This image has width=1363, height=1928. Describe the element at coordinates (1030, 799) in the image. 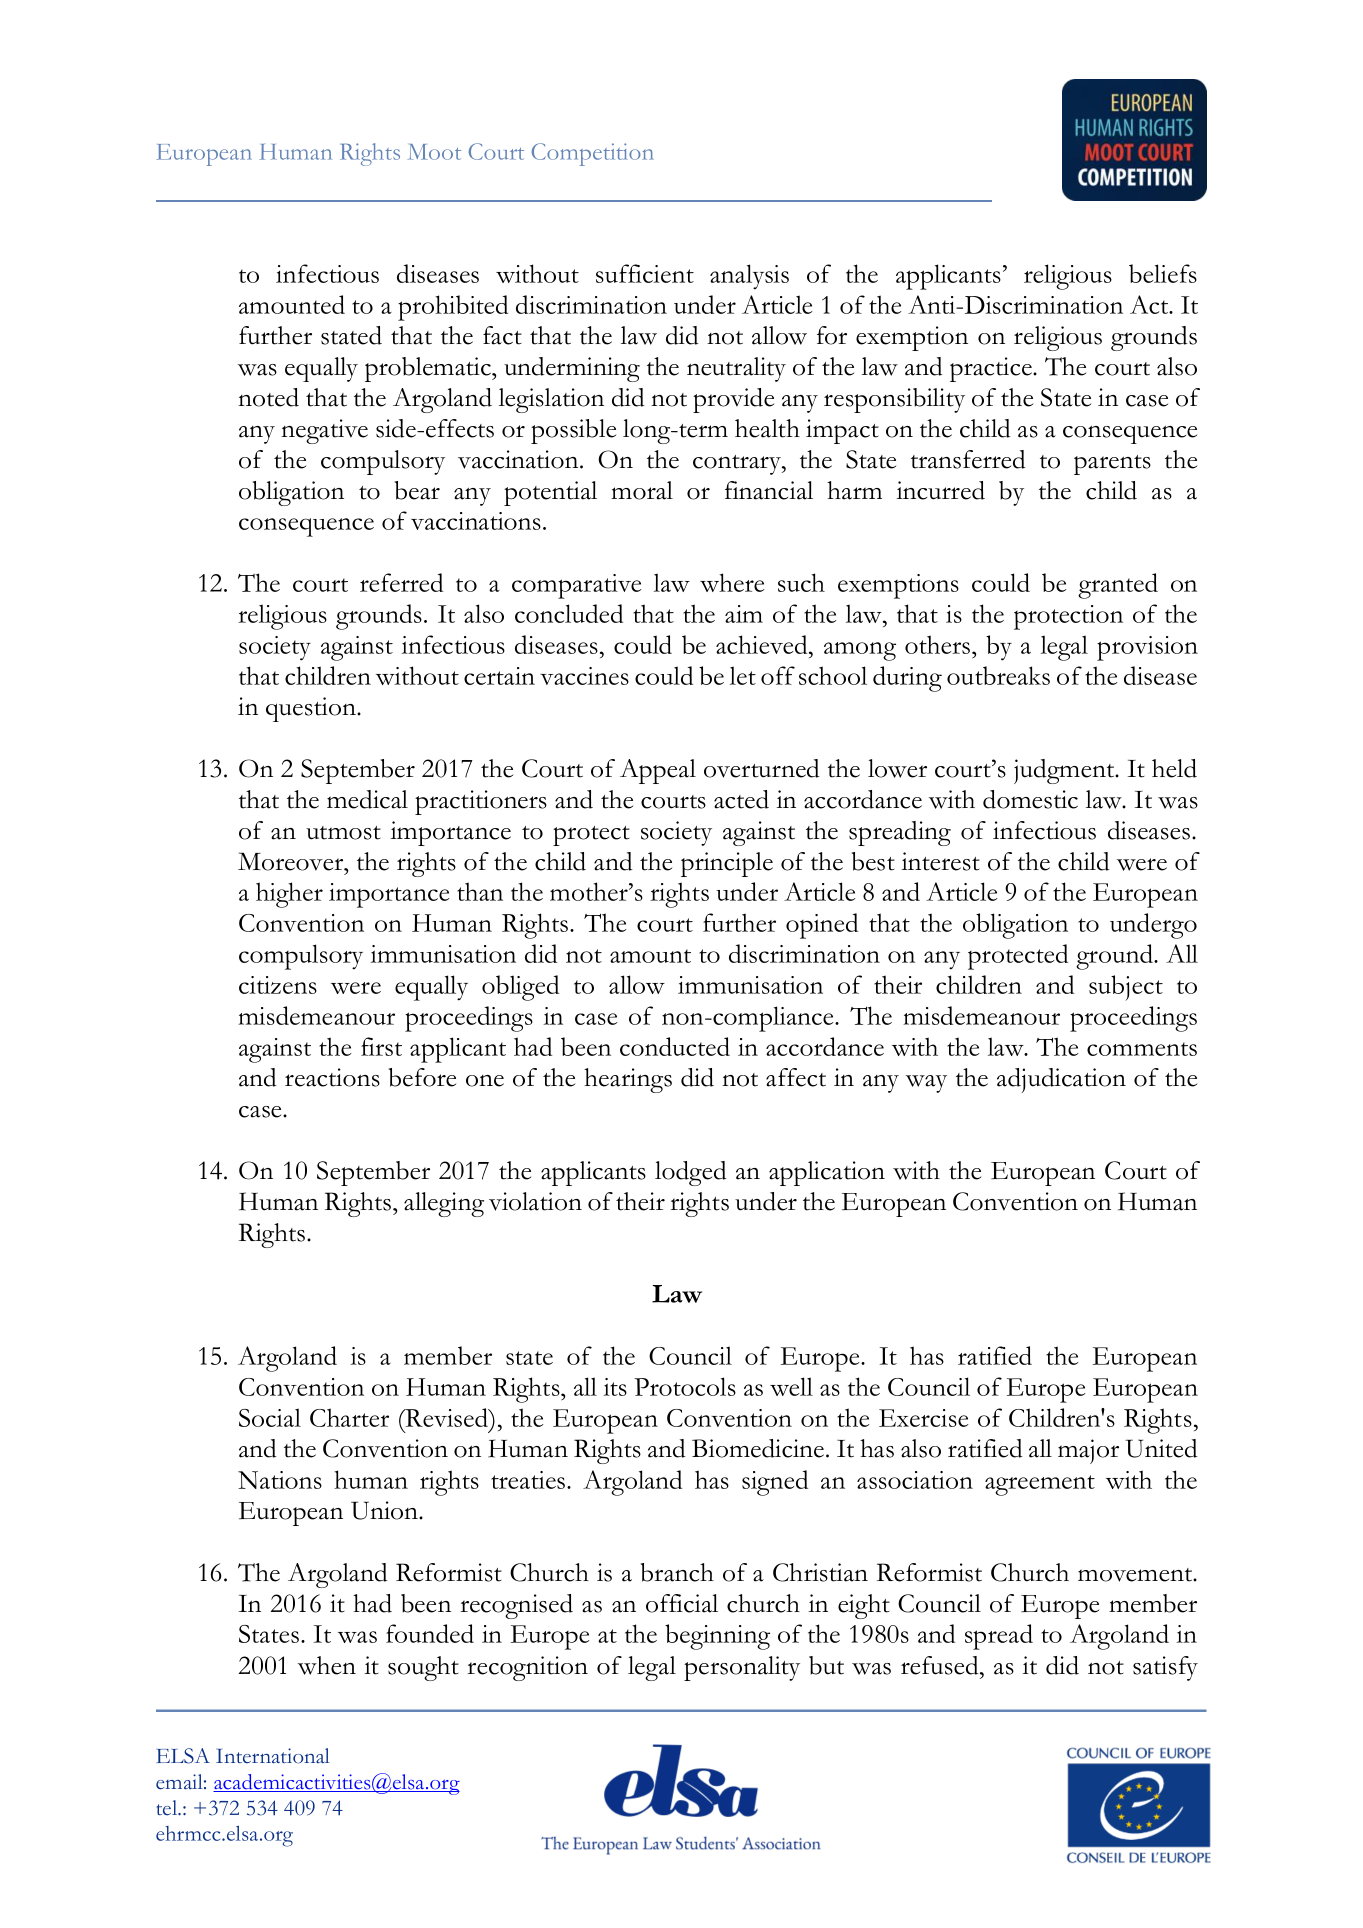

I see `domestic` at that location.
